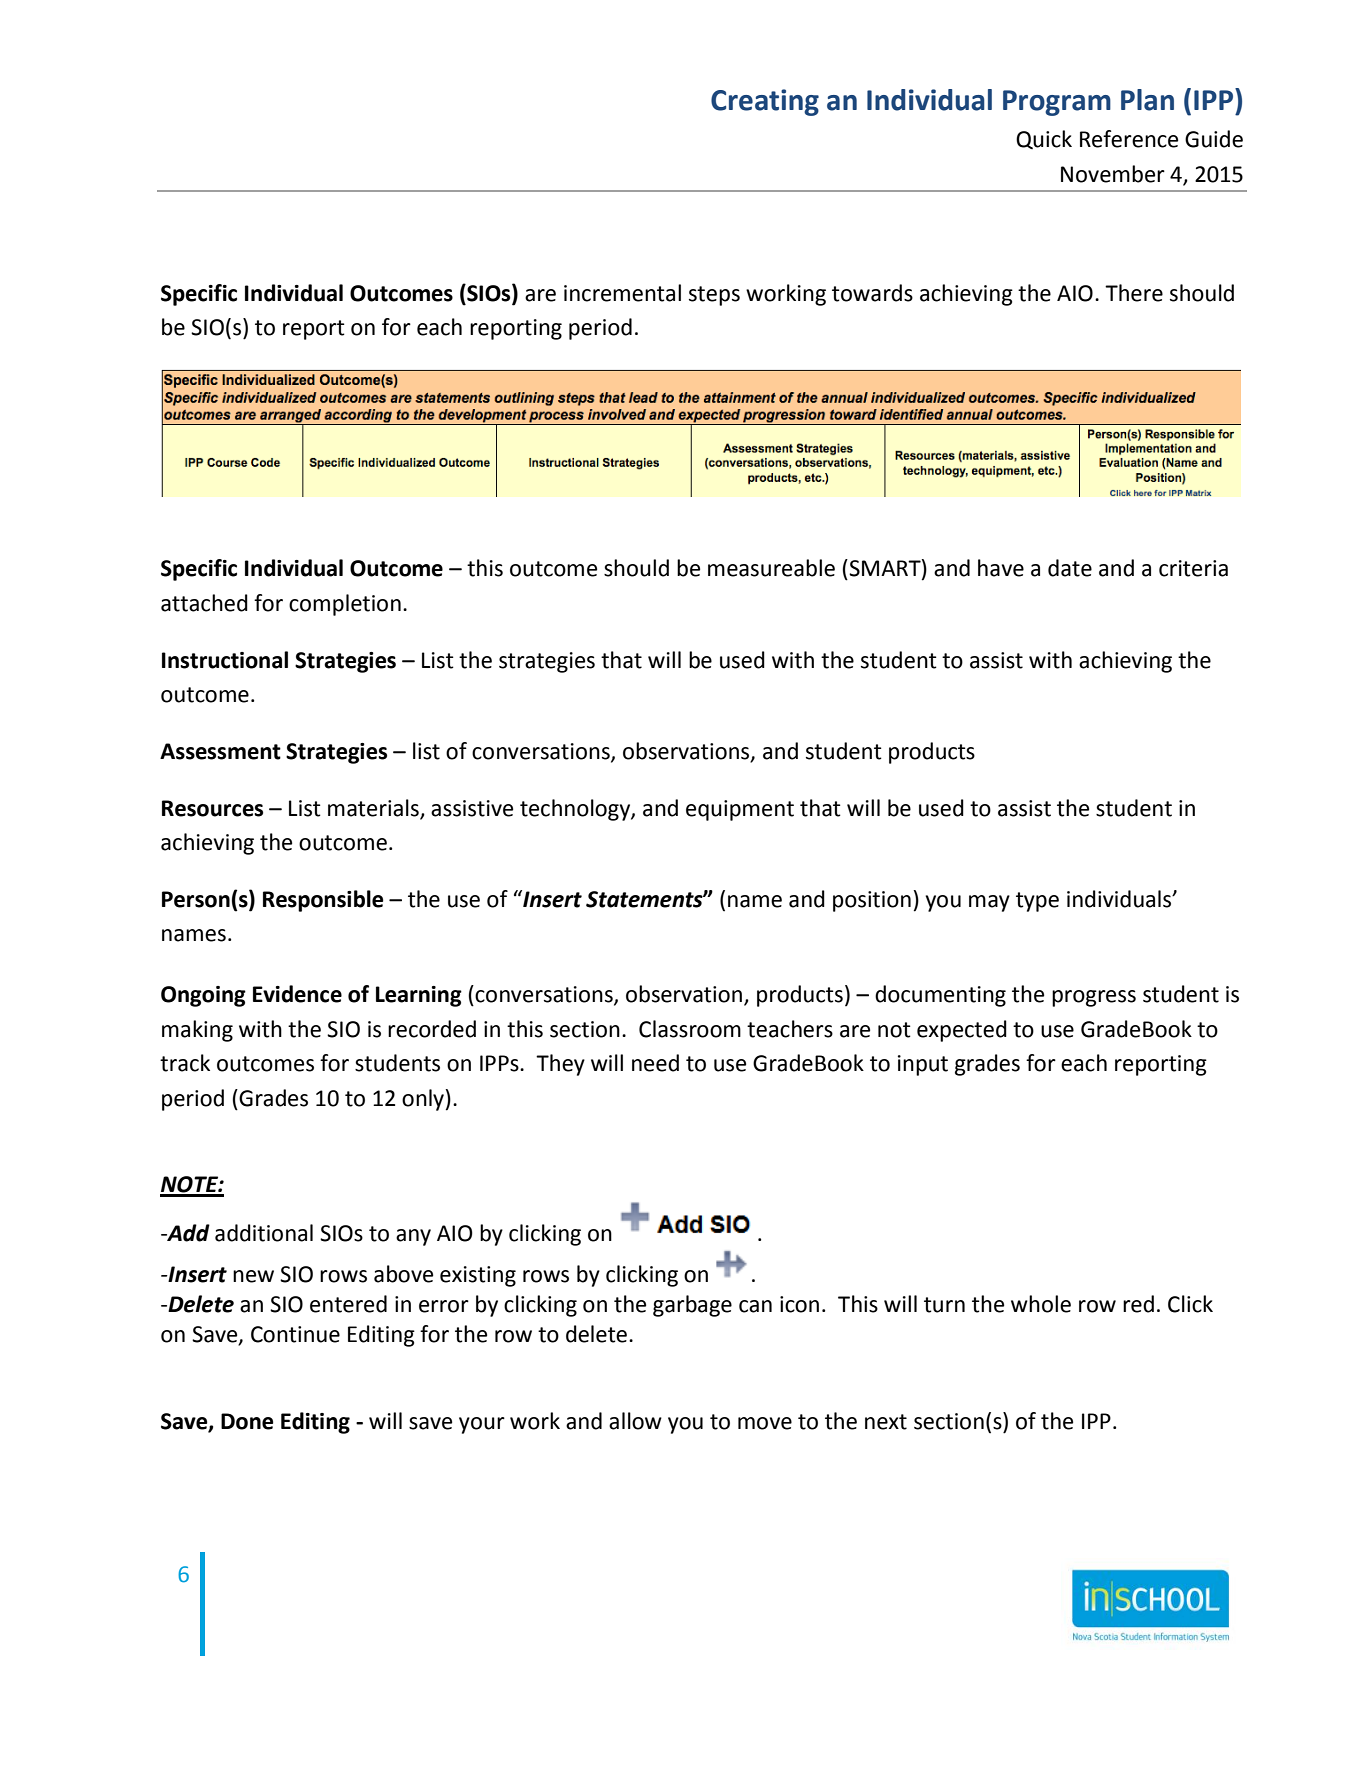 This image has width=1364, height=1766. I want to click on incremental, so click(622, 293).
